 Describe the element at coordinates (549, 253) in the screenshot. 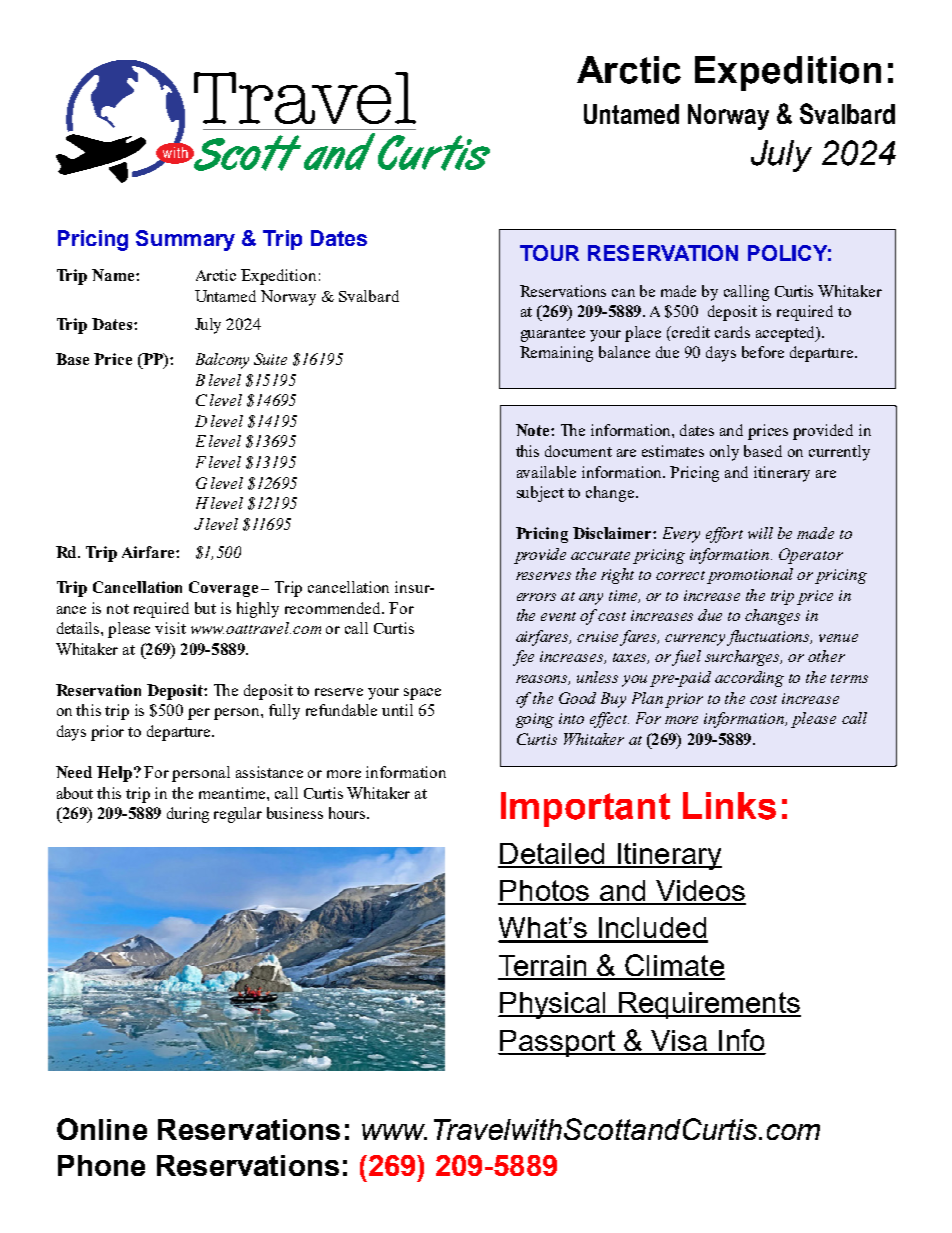

I see `TOUR` at that location.
